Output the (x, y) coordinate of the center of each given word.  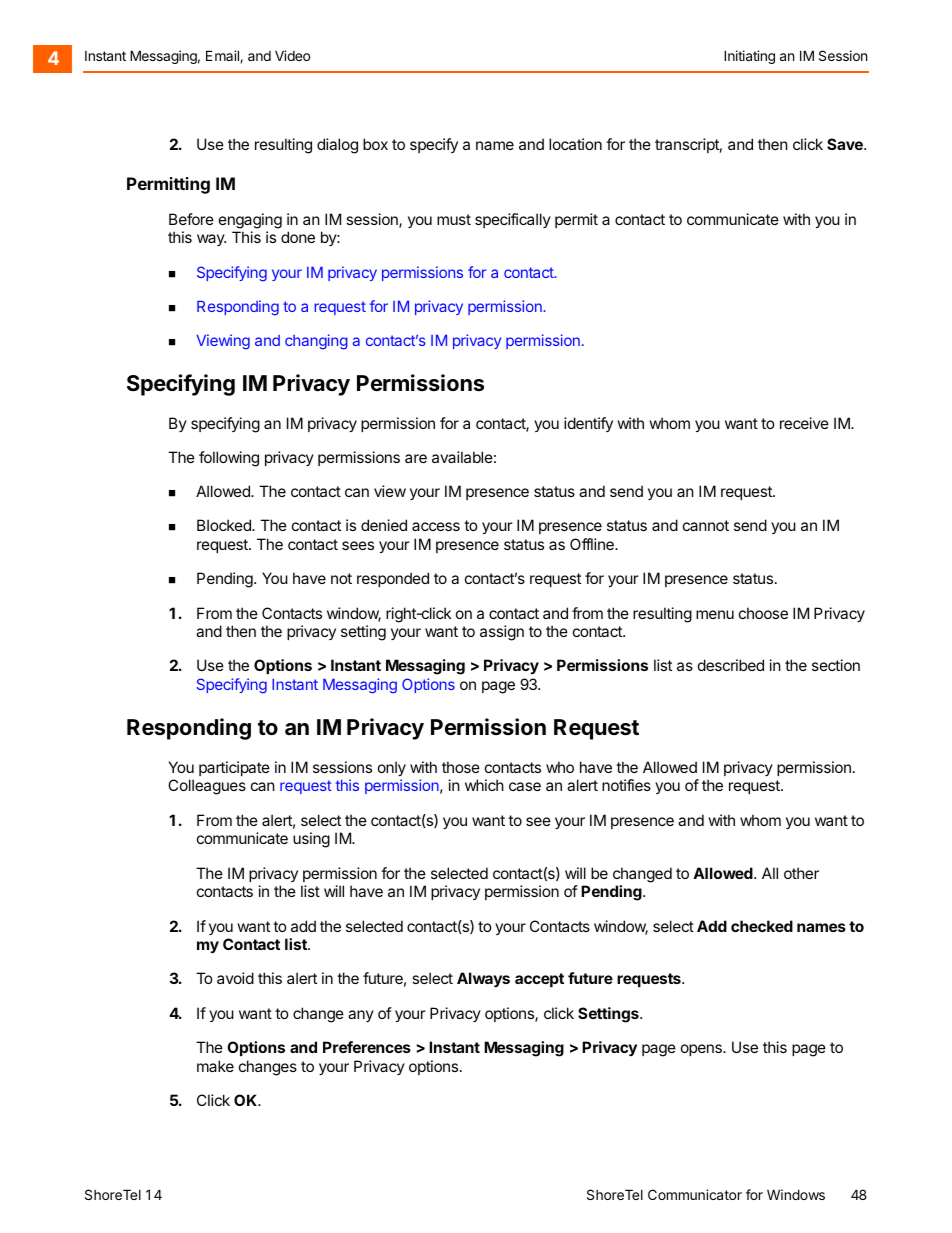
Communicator (695, 1194)
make (215, 1066)
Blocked (225, 525)
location (575, 144)
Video (292, 55)
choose (763, 613)
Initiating (749, 57)
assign (502, 633)
